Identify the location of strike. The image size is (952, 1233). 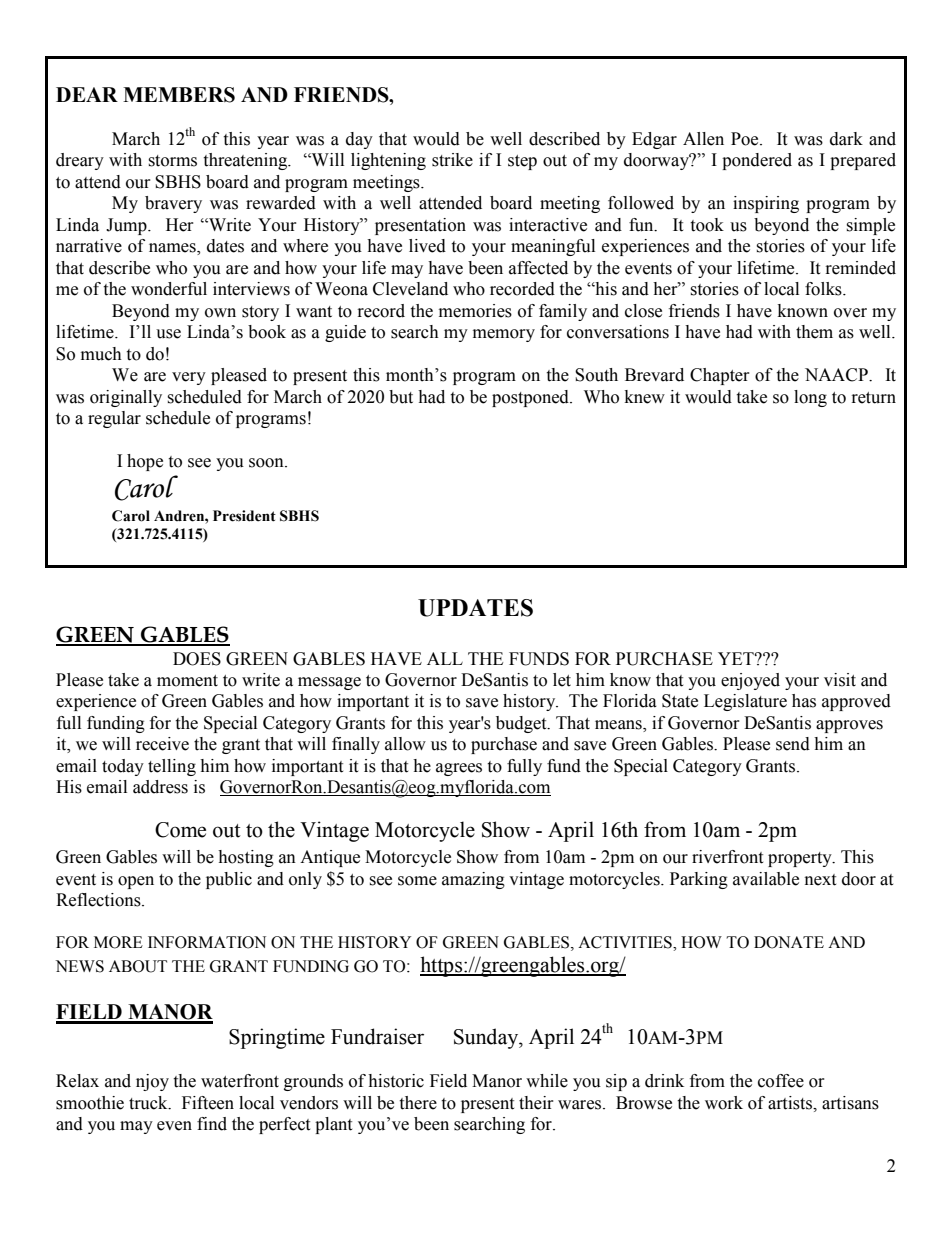
(452, 160).
